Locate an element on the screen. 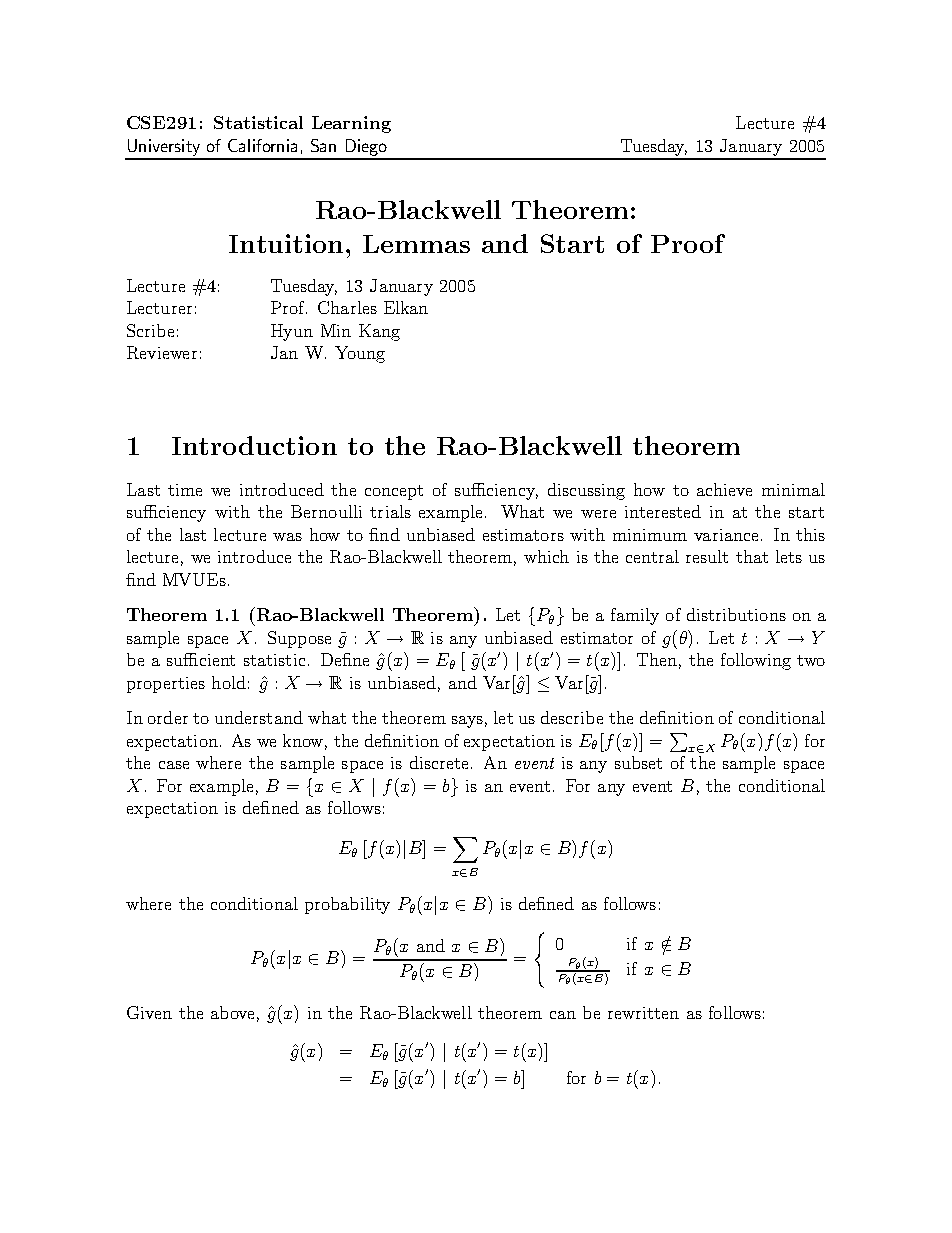 The width and height of the screenshot is (952, 1233). above is located at coordinates (232, 1012).
